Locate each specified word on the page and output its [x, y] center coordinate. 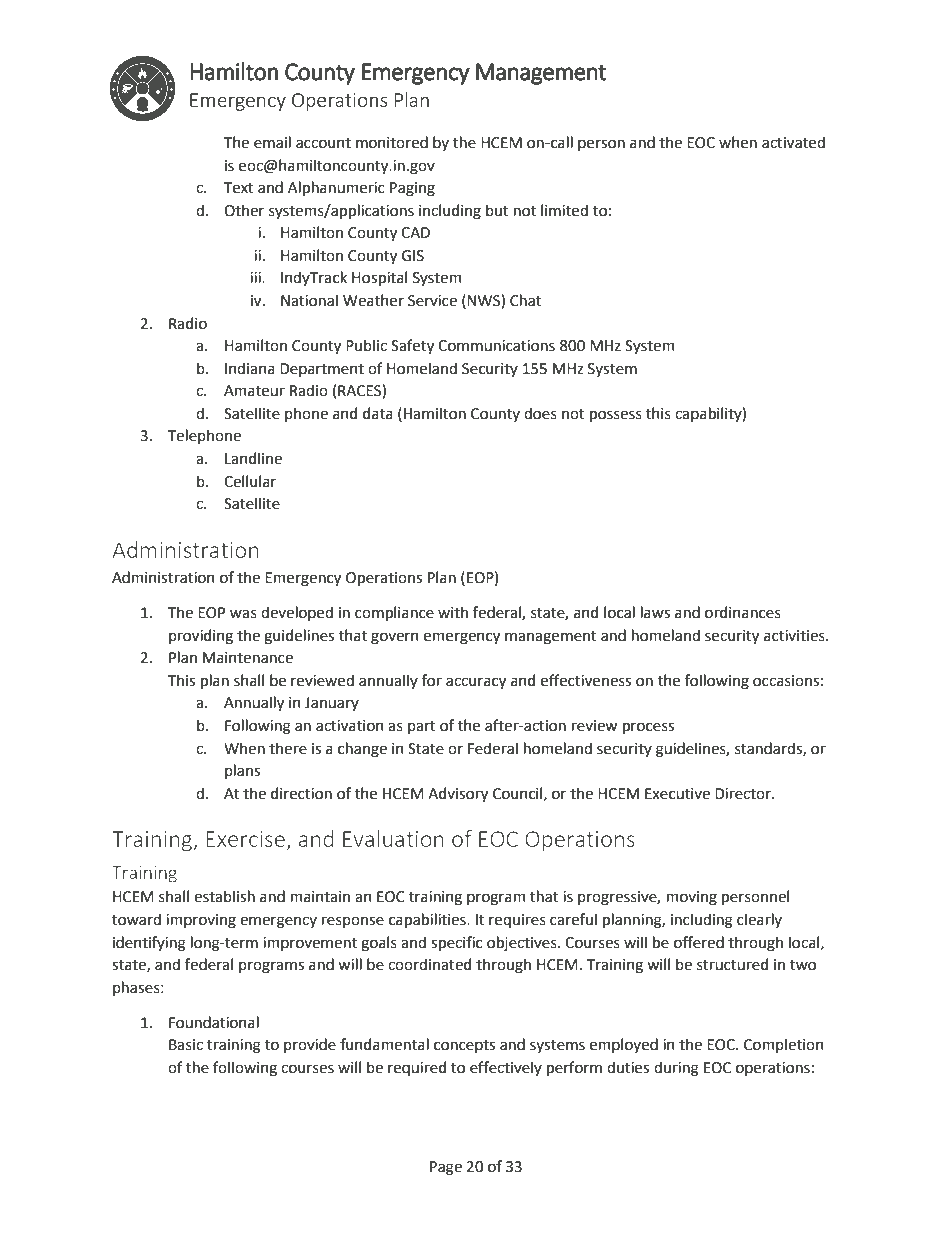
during [676, 1069]
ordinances [743, 612]
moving [692, 898]
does [540, 413]
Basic [186, 1045]
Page [446, 1168]
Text [239, 188]
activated [793, 142]
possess [616, 416]
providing [201, 637]
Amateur [254, 391]
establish [224, 896]
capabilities [428, 920]
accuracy [476, 683]
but [497, 210]
